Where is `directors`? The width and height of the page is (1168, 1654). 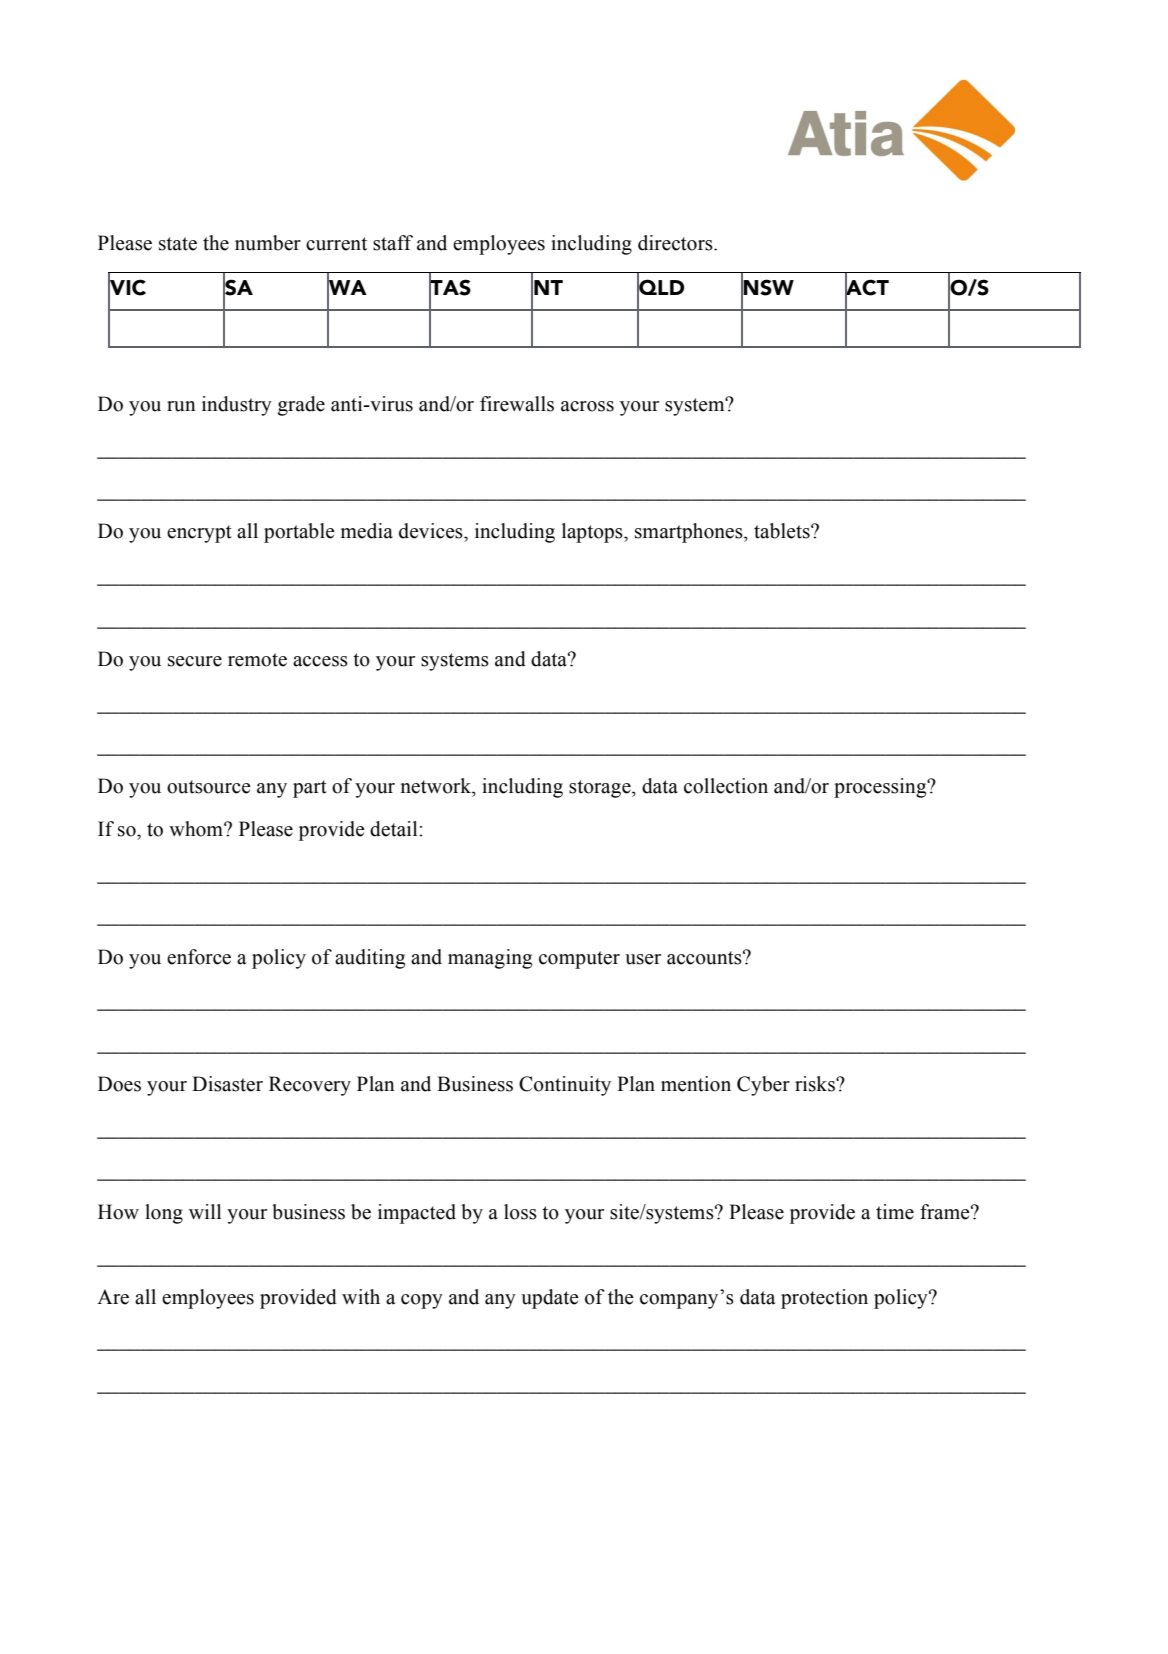 directors is located at coordinates (676, 243).
